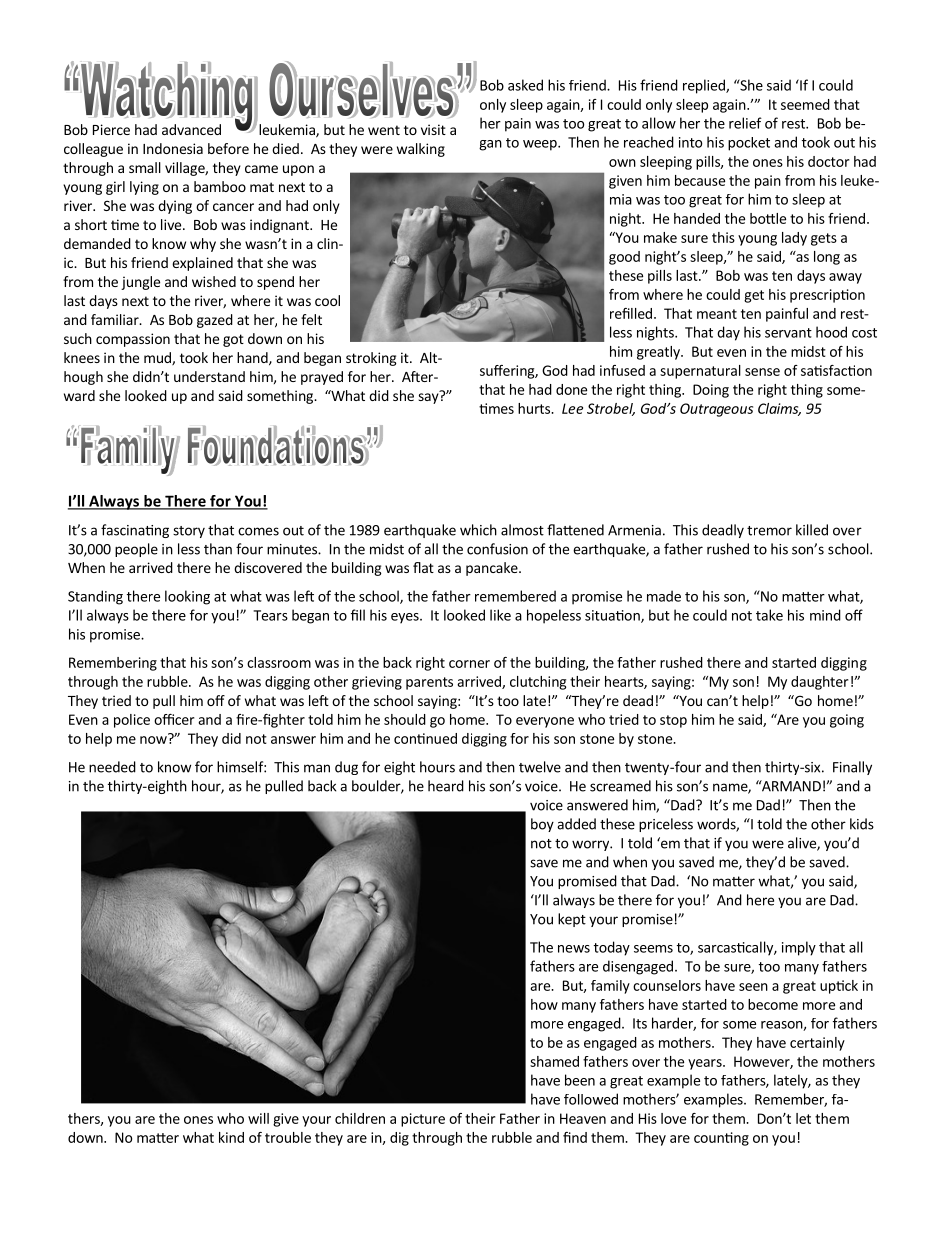  I want to click on servant, so click(788, 333).
